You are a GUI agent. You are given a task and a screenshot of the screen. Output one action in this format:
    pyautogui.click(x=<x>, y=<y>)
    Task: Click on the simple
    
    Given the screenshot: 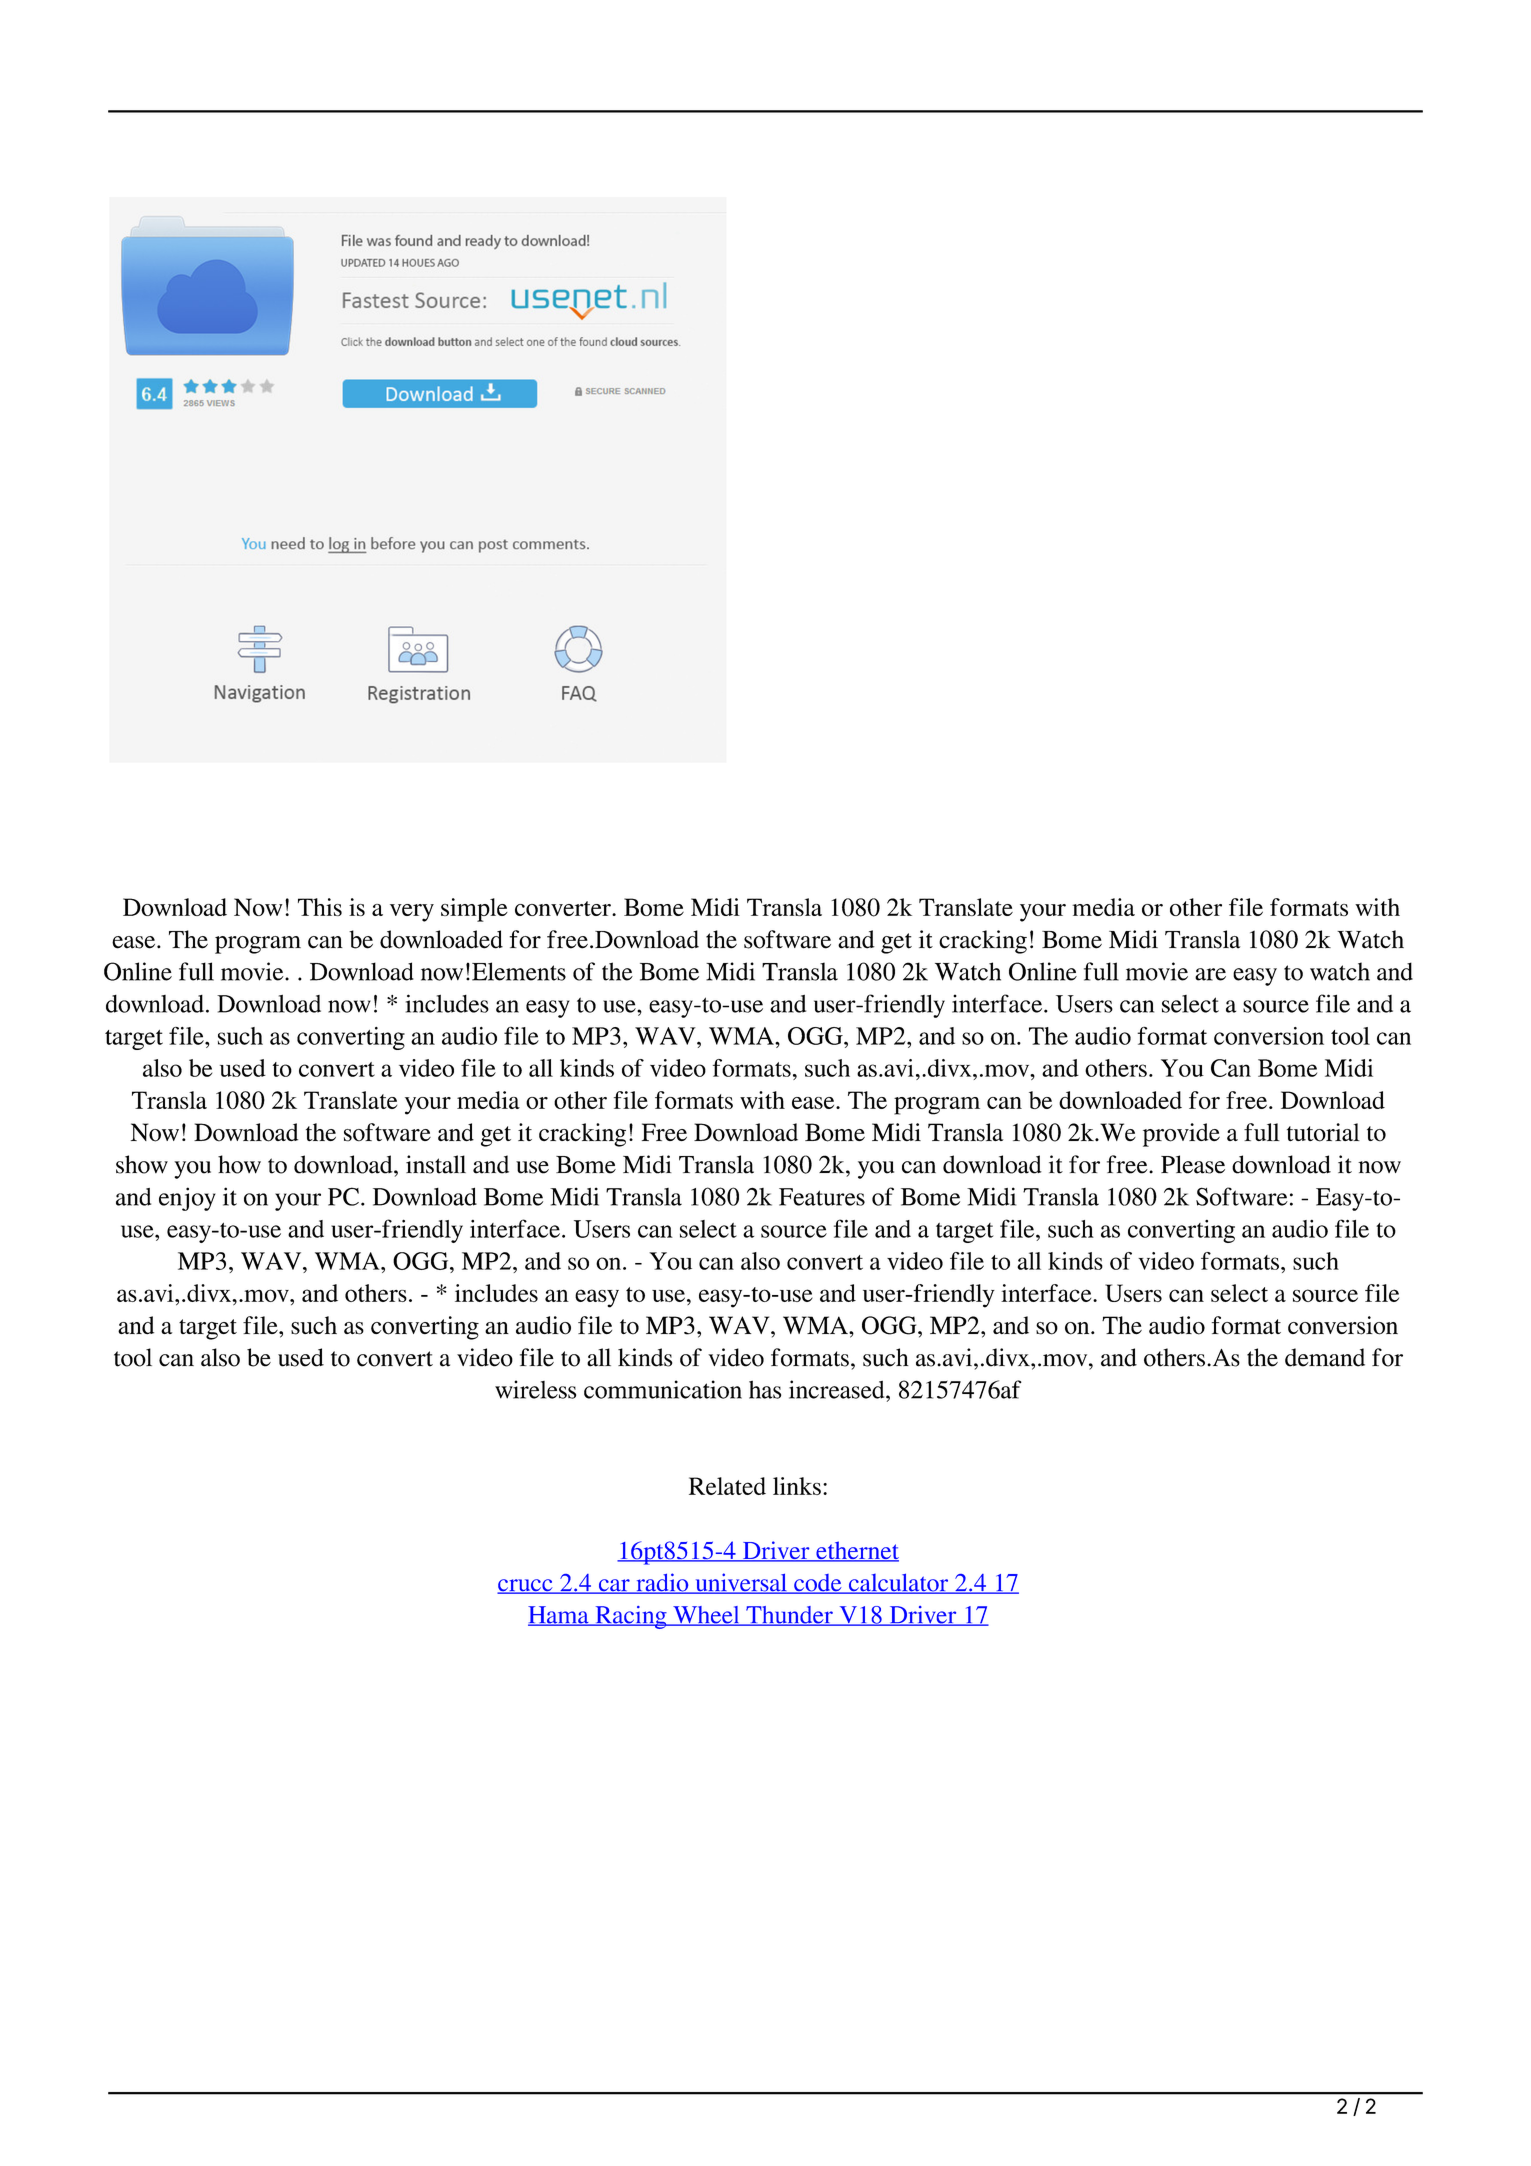 What is the action you would take?
    pyautogui.click(x=474, y=910)
